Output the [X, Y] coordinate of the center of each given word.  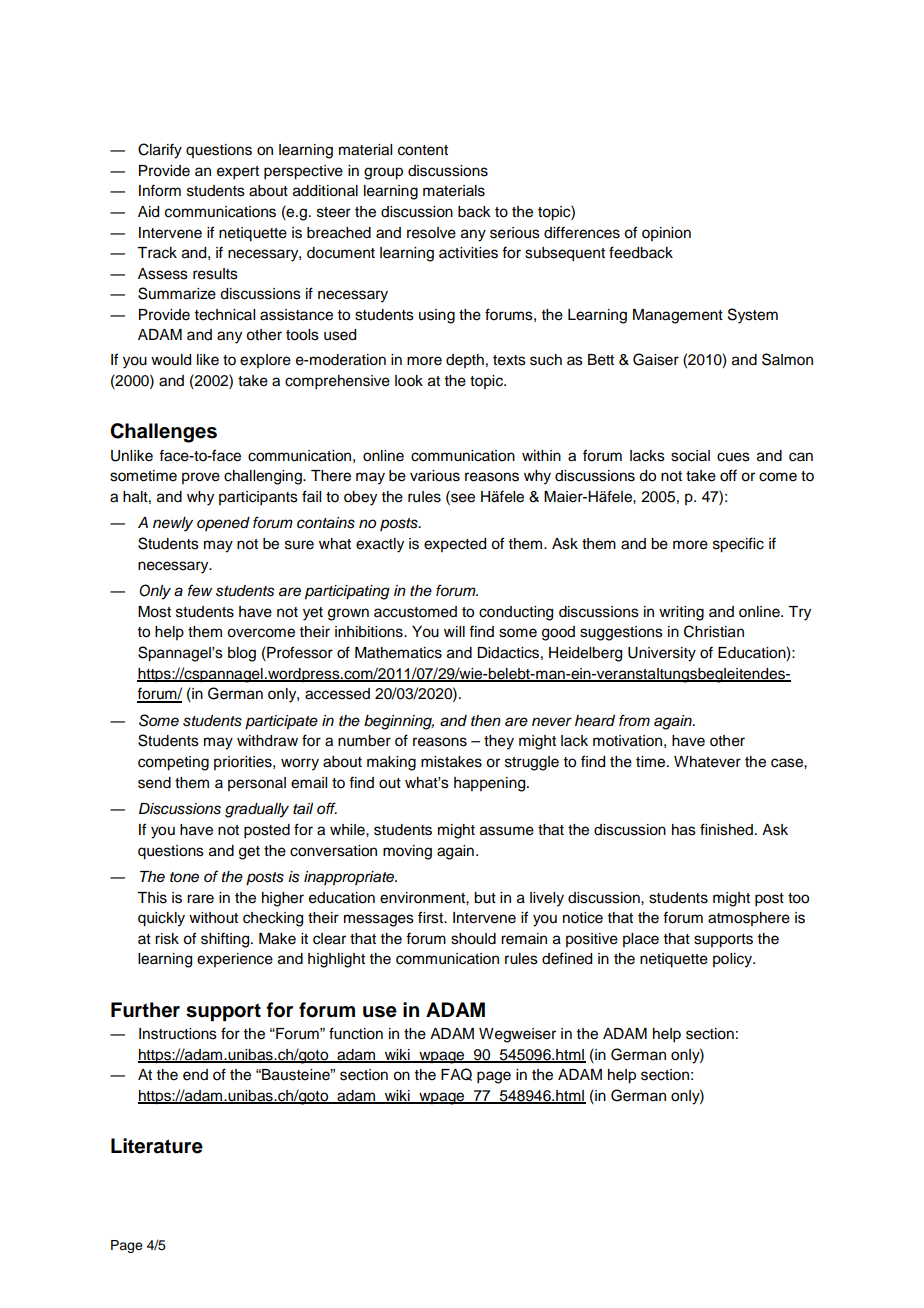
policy [734, 960]
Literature [157, 1146]
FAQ [456, 1074]
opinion [666, 234]
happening [491, 784]
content [423, 150]
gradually [257, 810]
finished [726, 829]
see [462, 498]
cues [733, 457]
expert [238, 173]
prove [201, 478]
